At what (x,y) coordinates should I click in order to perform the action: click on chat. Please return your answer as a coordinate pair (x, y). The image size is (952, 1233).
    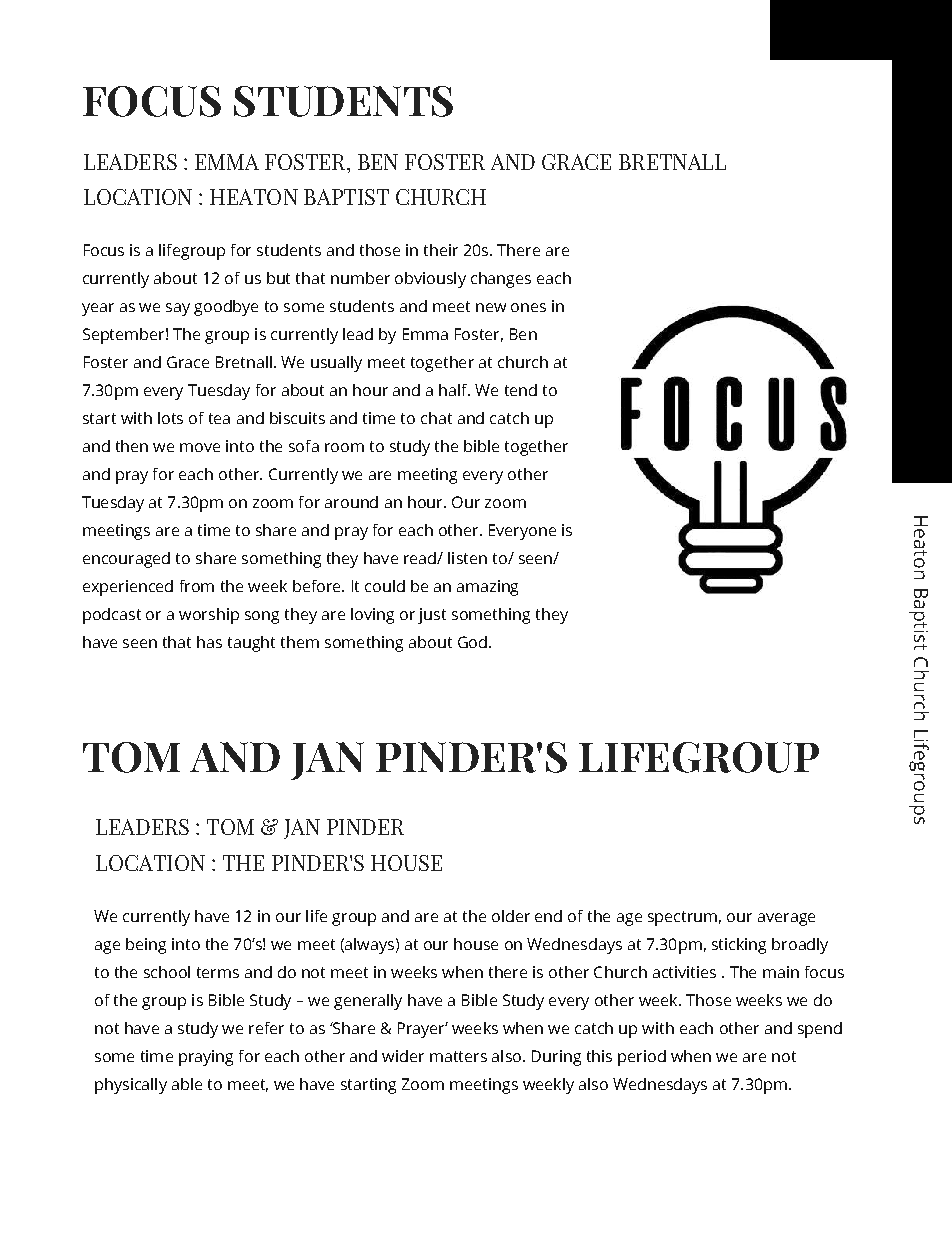
    Looking at the image, I should click on (436, 418).
